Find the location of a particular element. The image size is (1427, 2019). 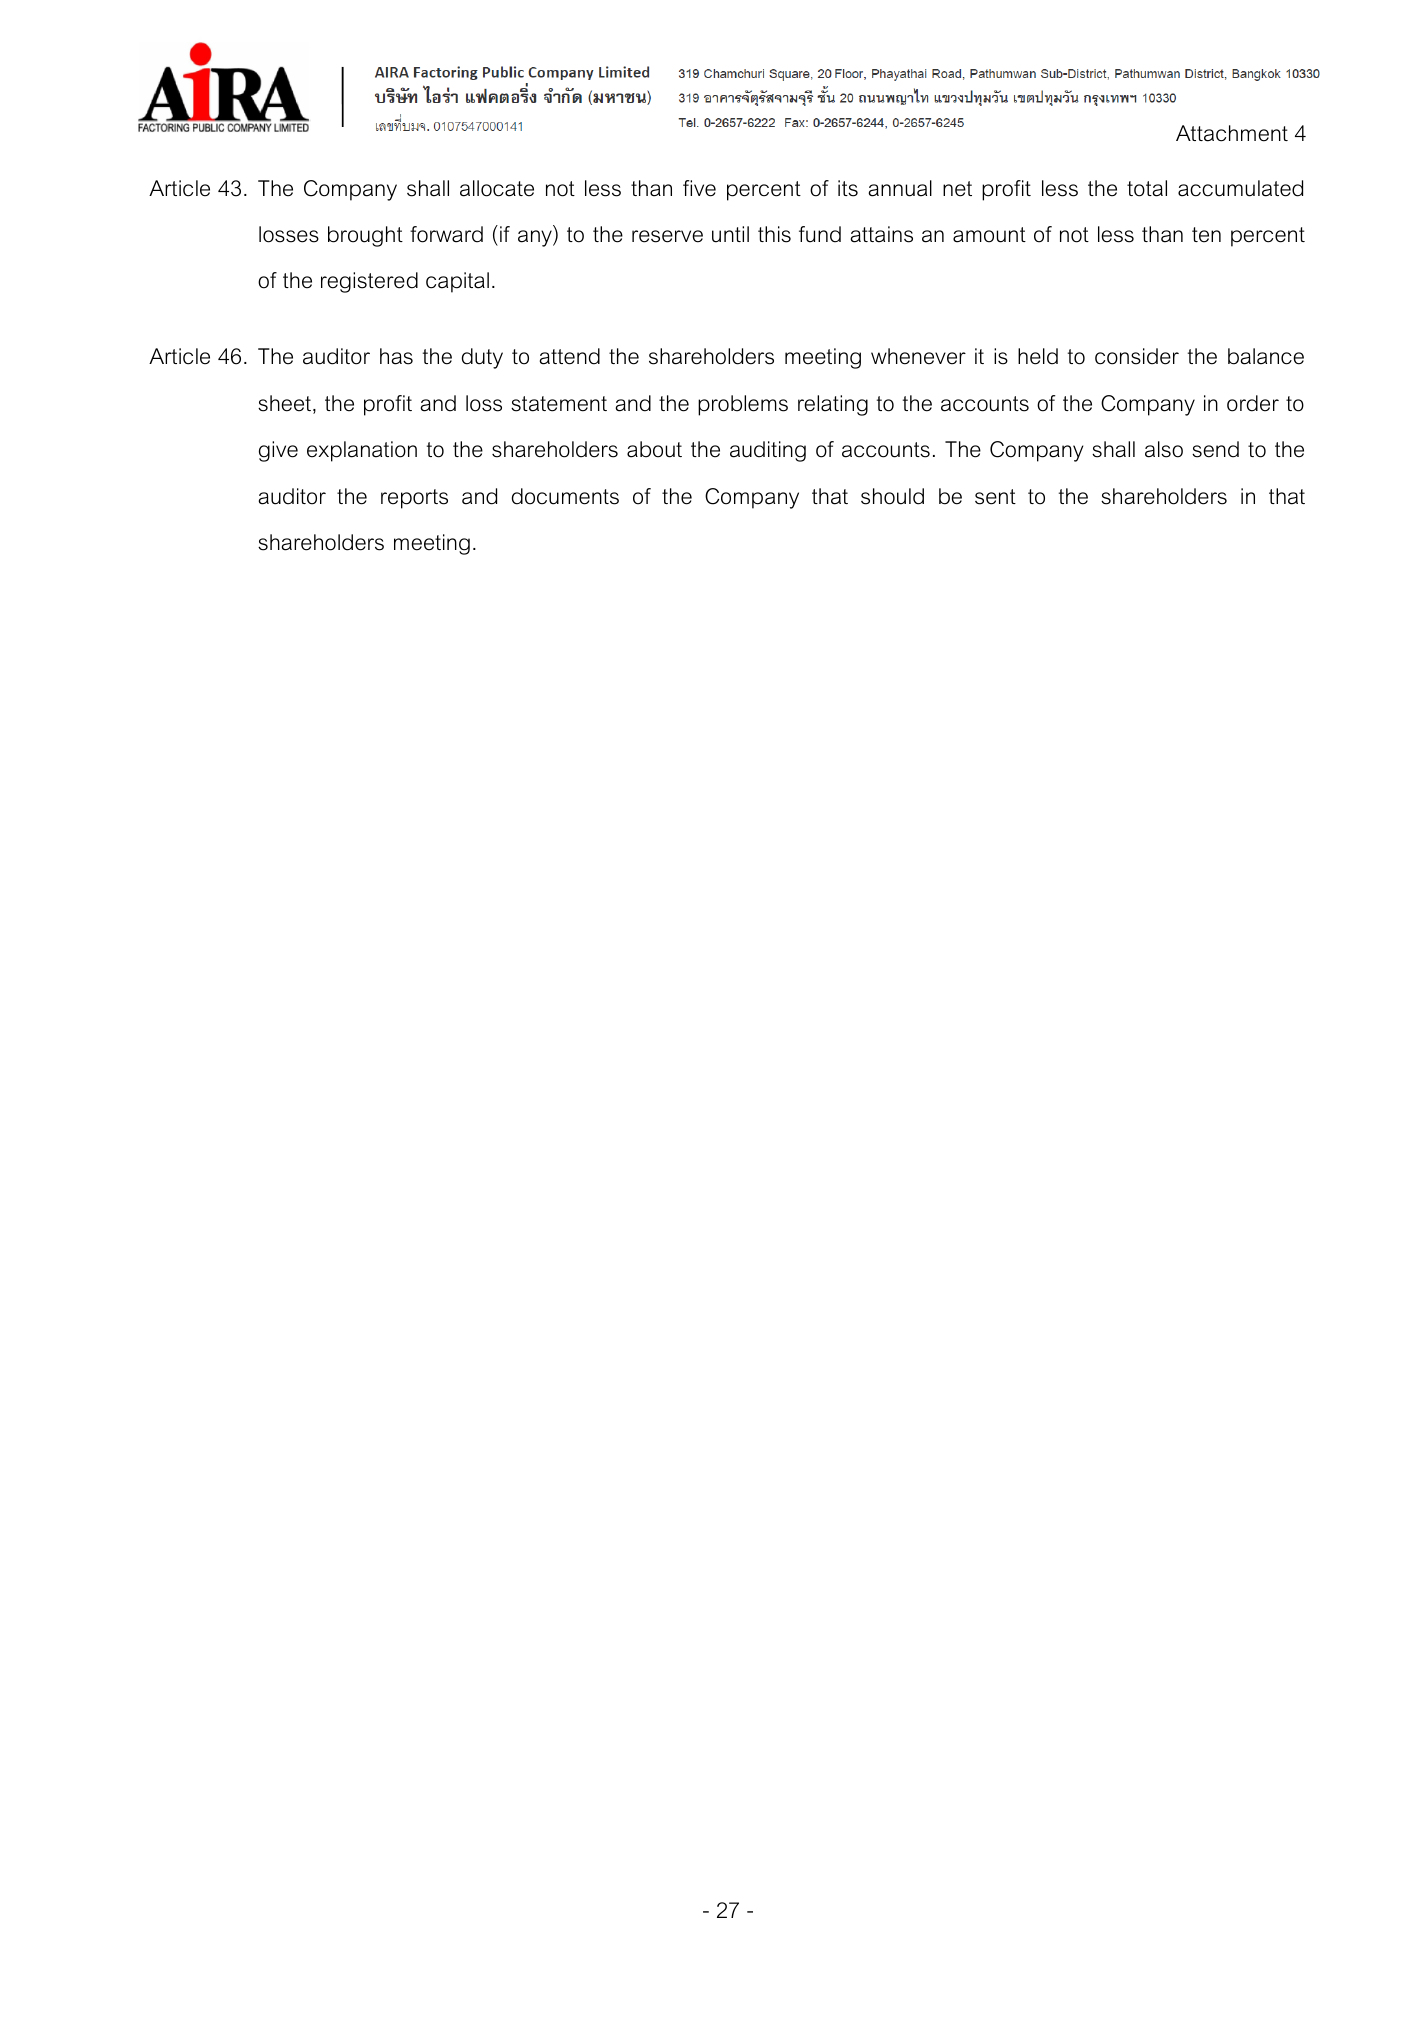

until is located at coordinates (730, 234).
